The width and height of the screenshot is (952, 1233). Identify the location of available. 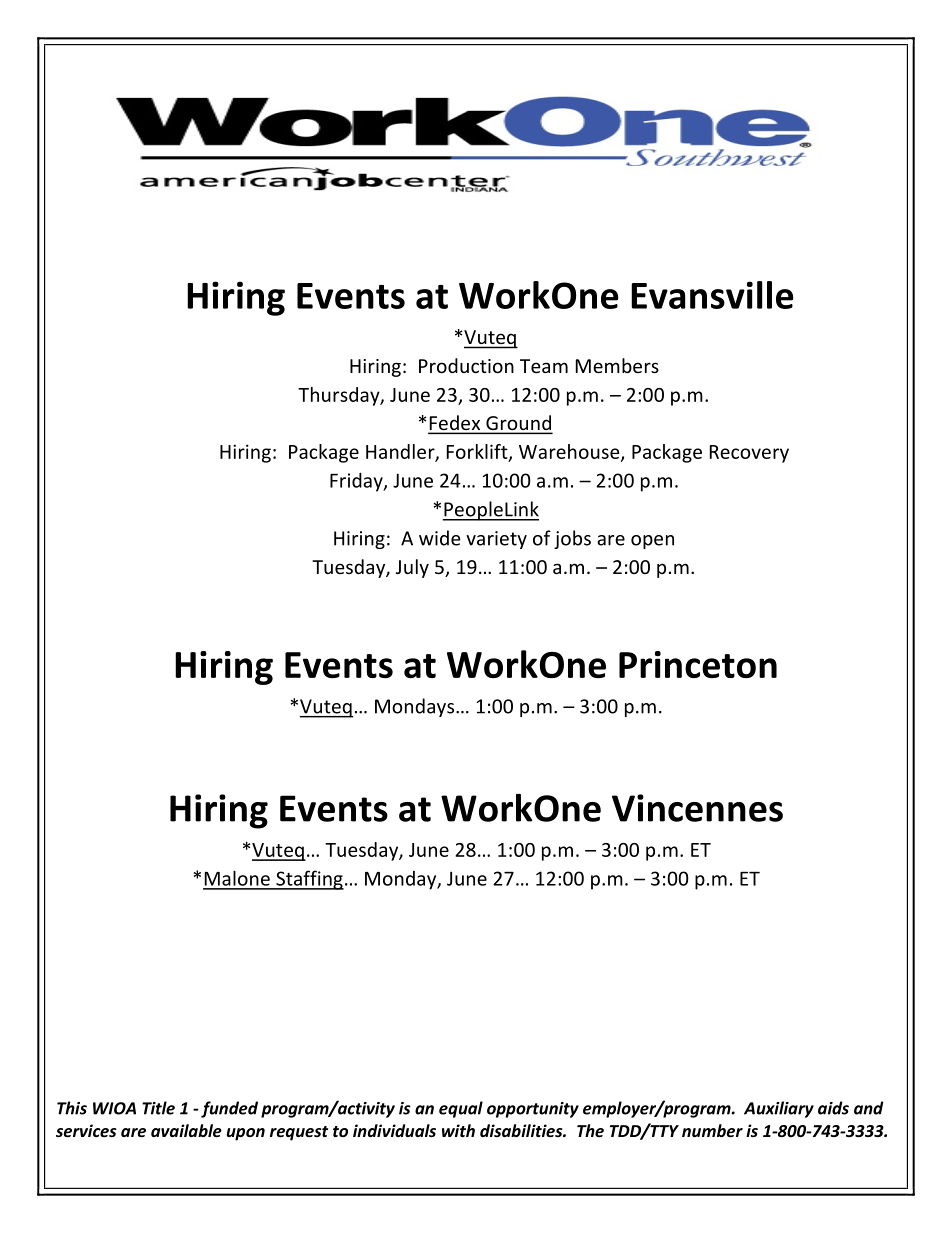
(186, 1130).
